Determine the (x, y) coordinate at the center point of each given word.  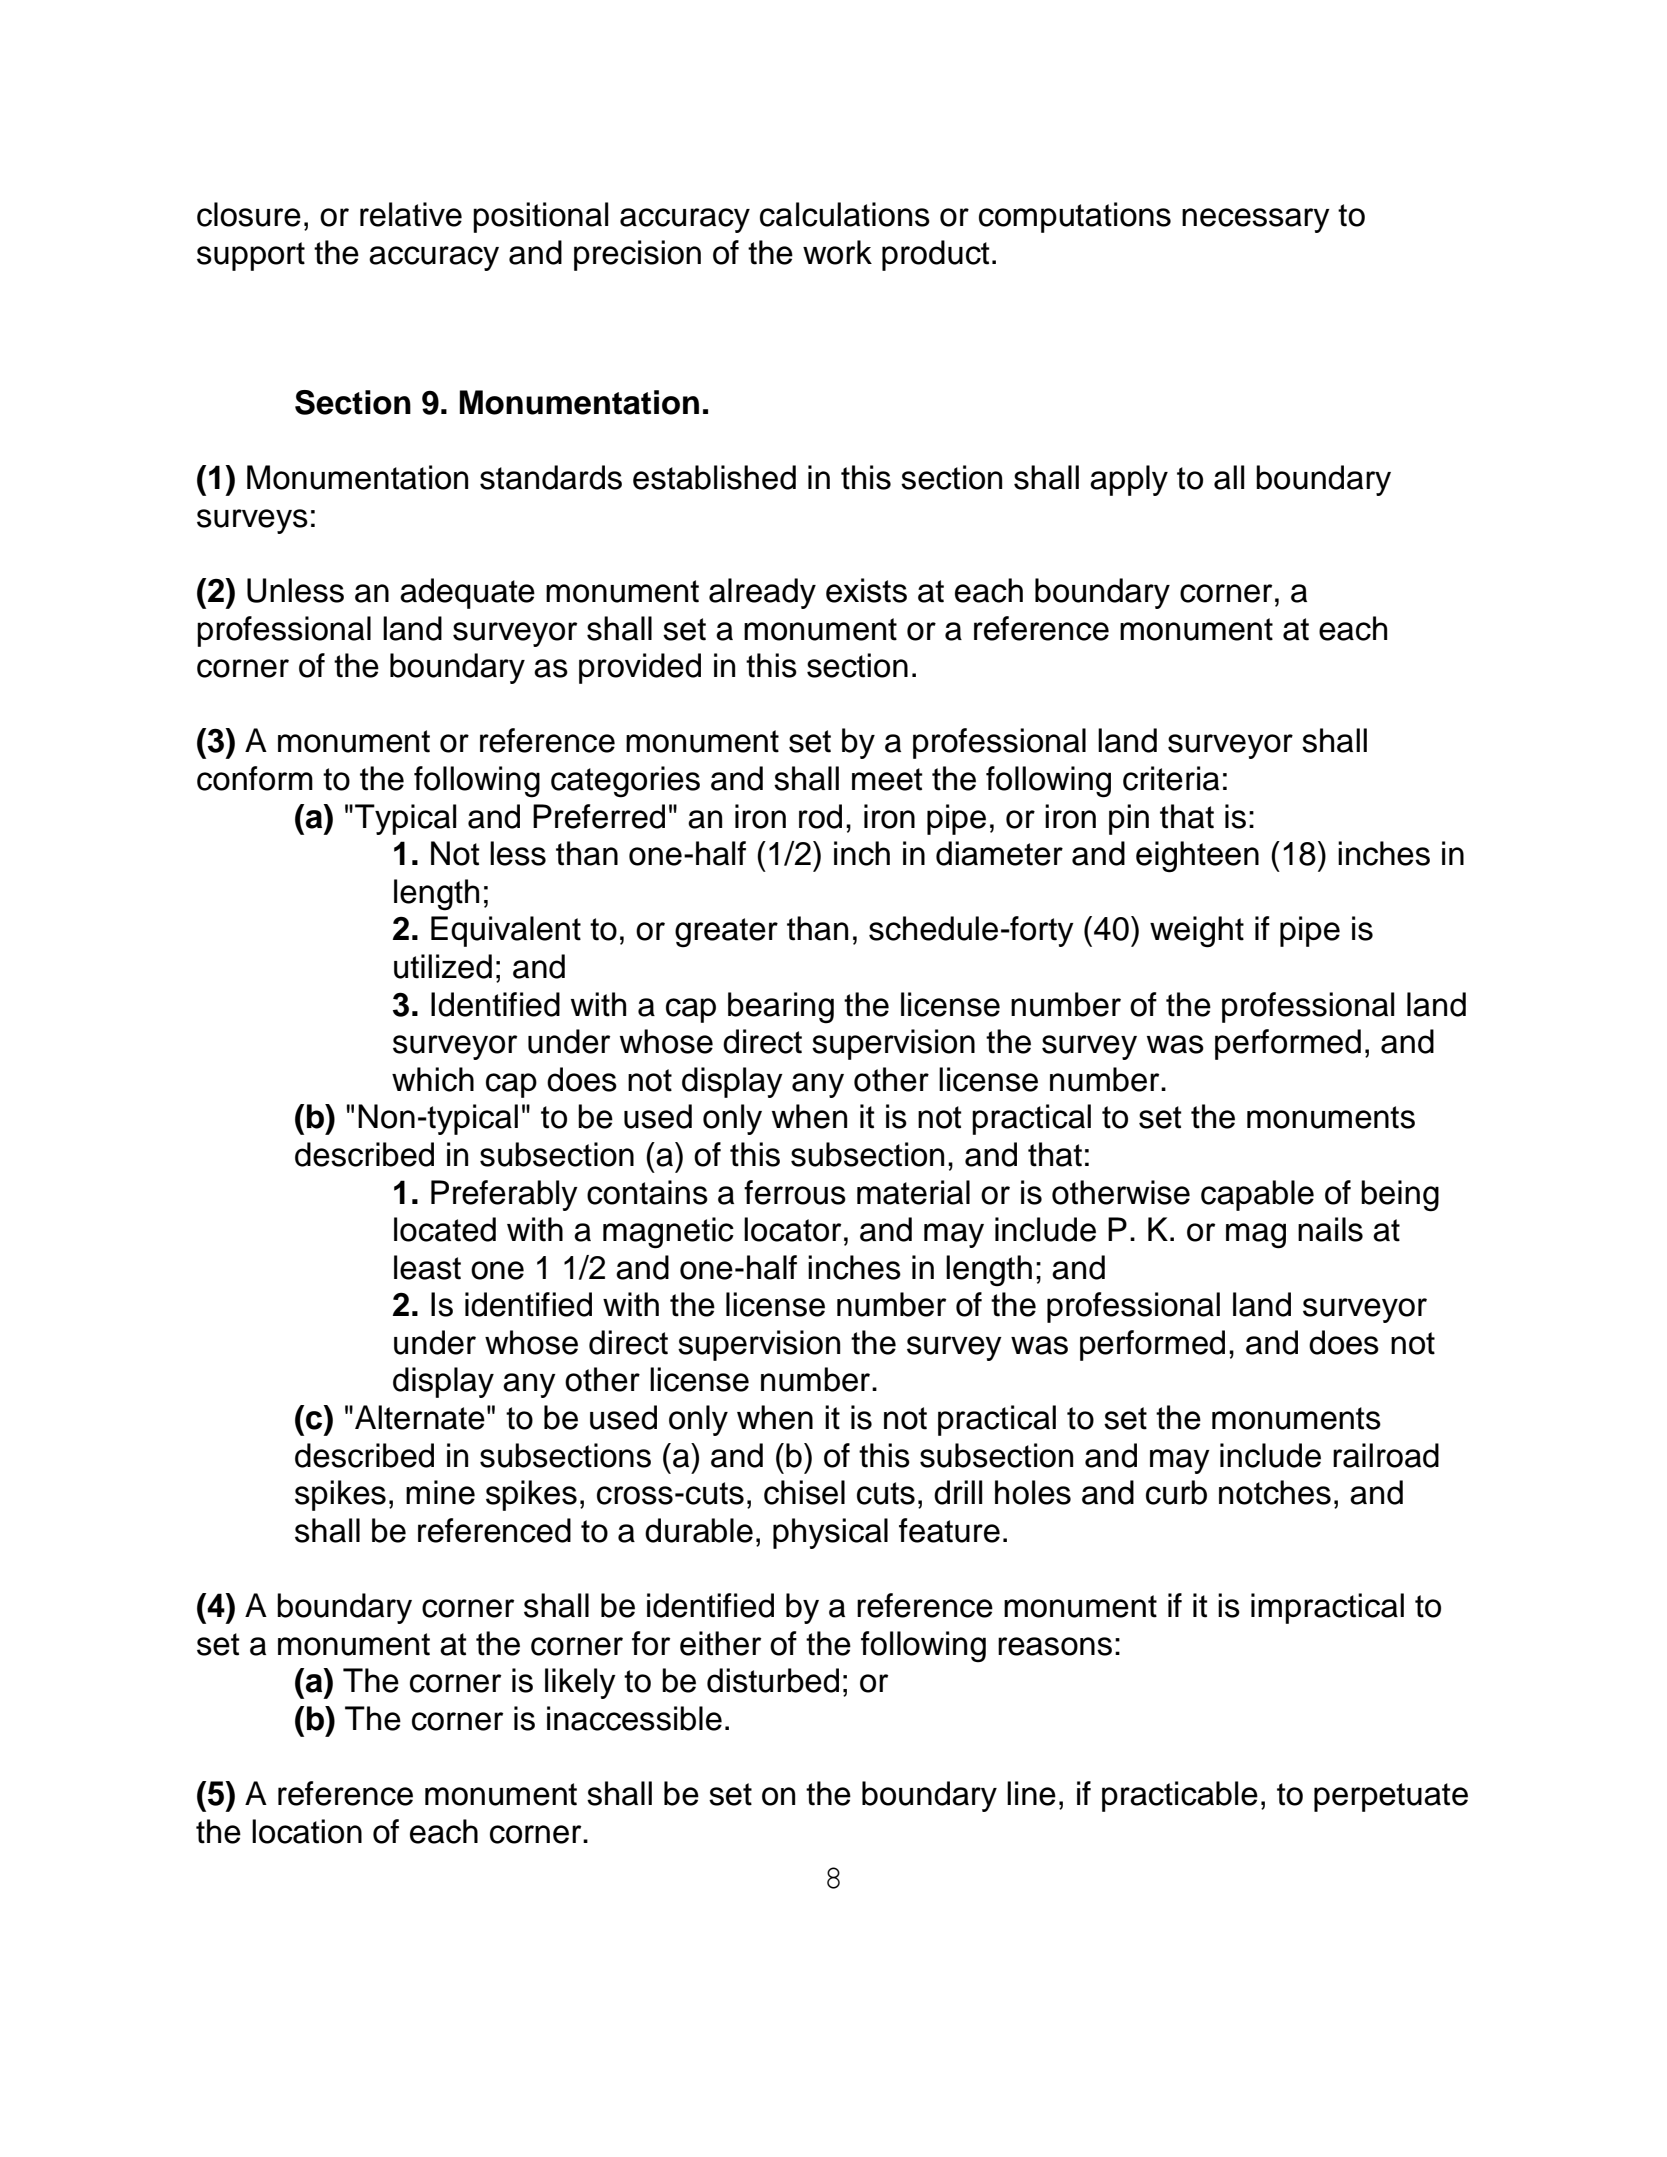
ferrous (795, 1192)
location (307, 1831)
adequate (467, 593)
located (445, 1229)
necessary (1256, 220)
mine (440, 1492)
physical (830, 1533)
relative (411, 214)
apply (1129, 480)
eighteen (1197, 857)
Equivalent (506, 931)
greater (726, 933)
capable (1257, 1195)
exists (866, 590)
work (837, 252)
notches (1275, 1492)
